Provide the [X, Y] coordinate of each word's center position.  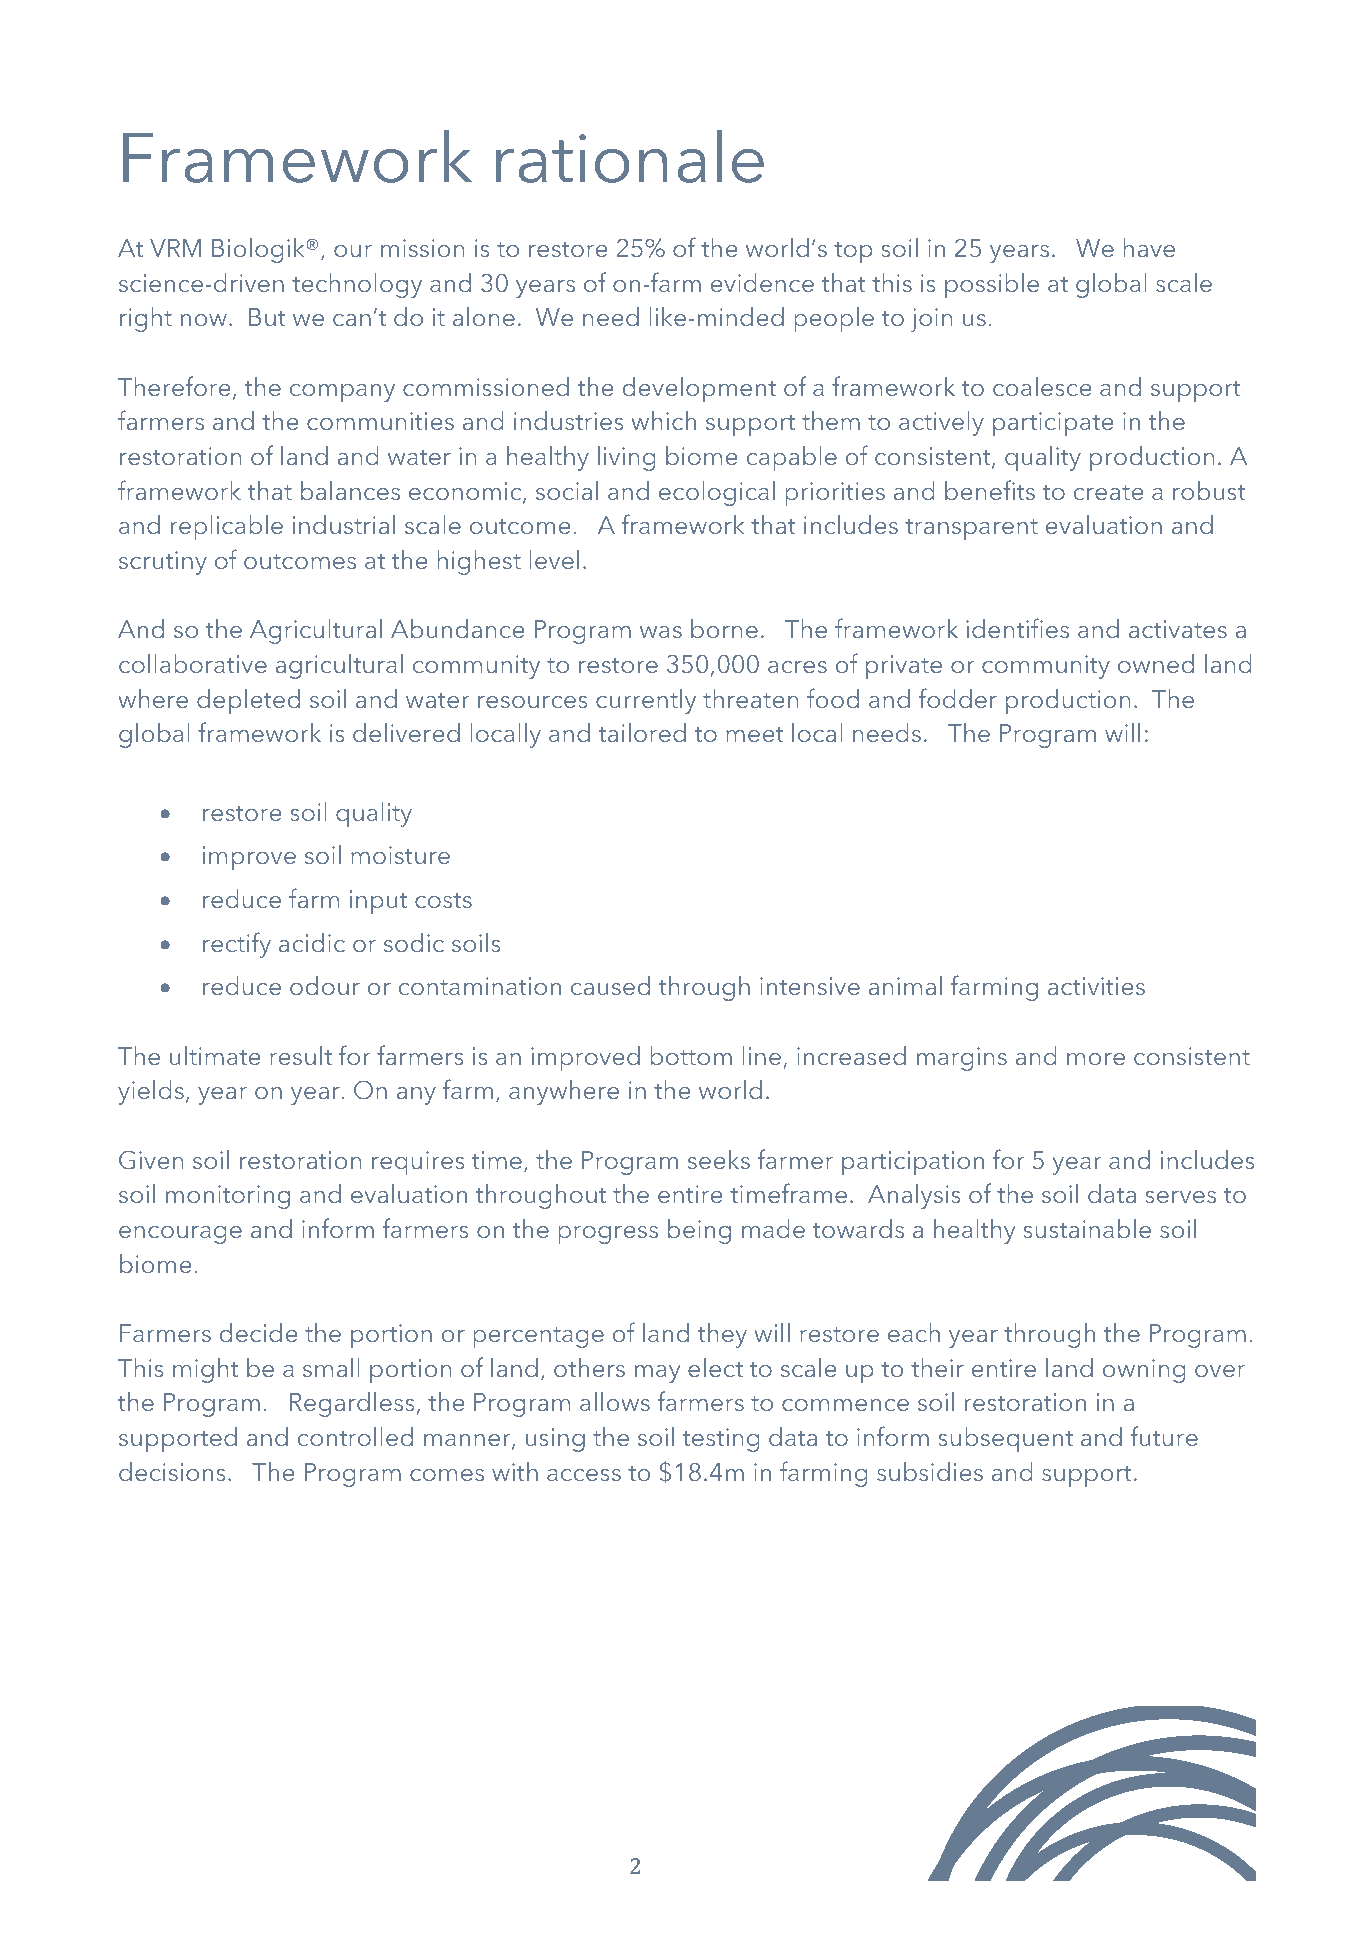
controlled [355, 1436]
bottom [691, 1055]
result [301, 1055]
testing [721, 1440]
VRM [175, 248]
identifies [1017, 628]
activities [1096, 986]
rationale [630, 156]
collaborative [193, 663]
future [1164, 1436]
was [661, 632]
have [1149, 247]
